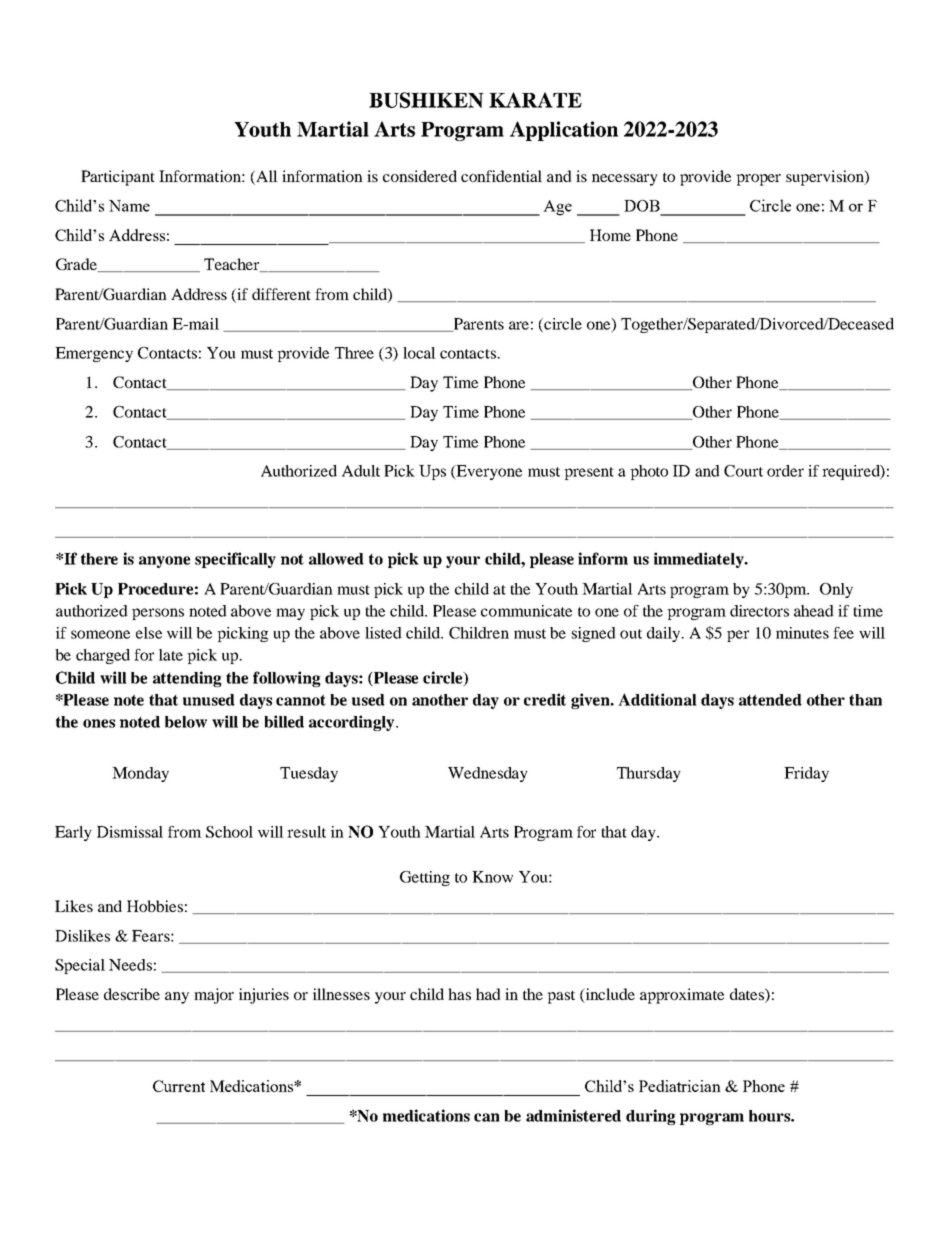  What do you see at coordinates (758, 180) in the image?
I see `proper` at bounding box center [758, 180].
